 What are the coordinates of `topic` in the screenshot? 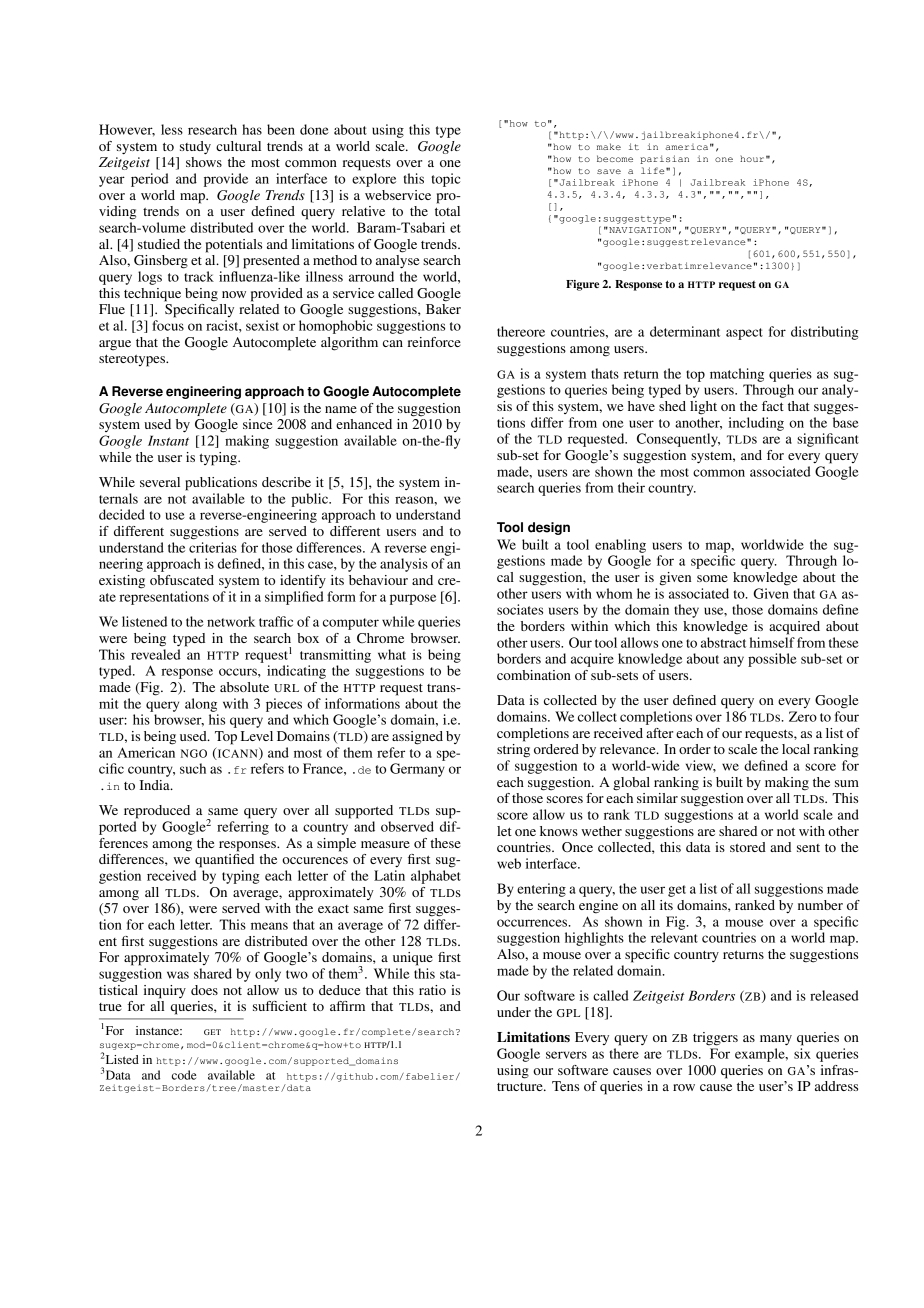 It's located at (445, 180).
